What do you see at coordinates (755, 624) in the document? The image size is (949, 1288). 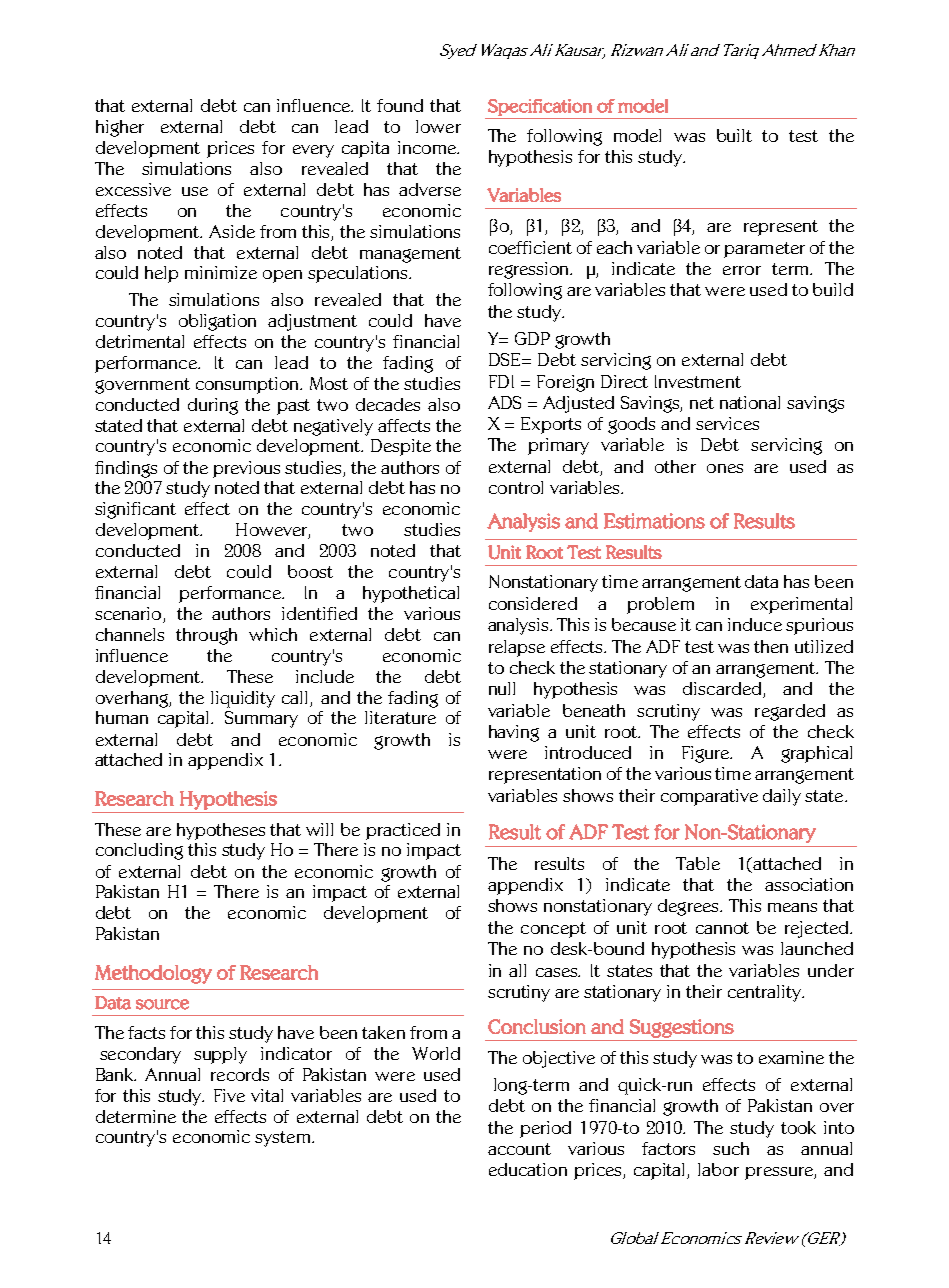 I see `induce` at bounding box center [755, 624].
